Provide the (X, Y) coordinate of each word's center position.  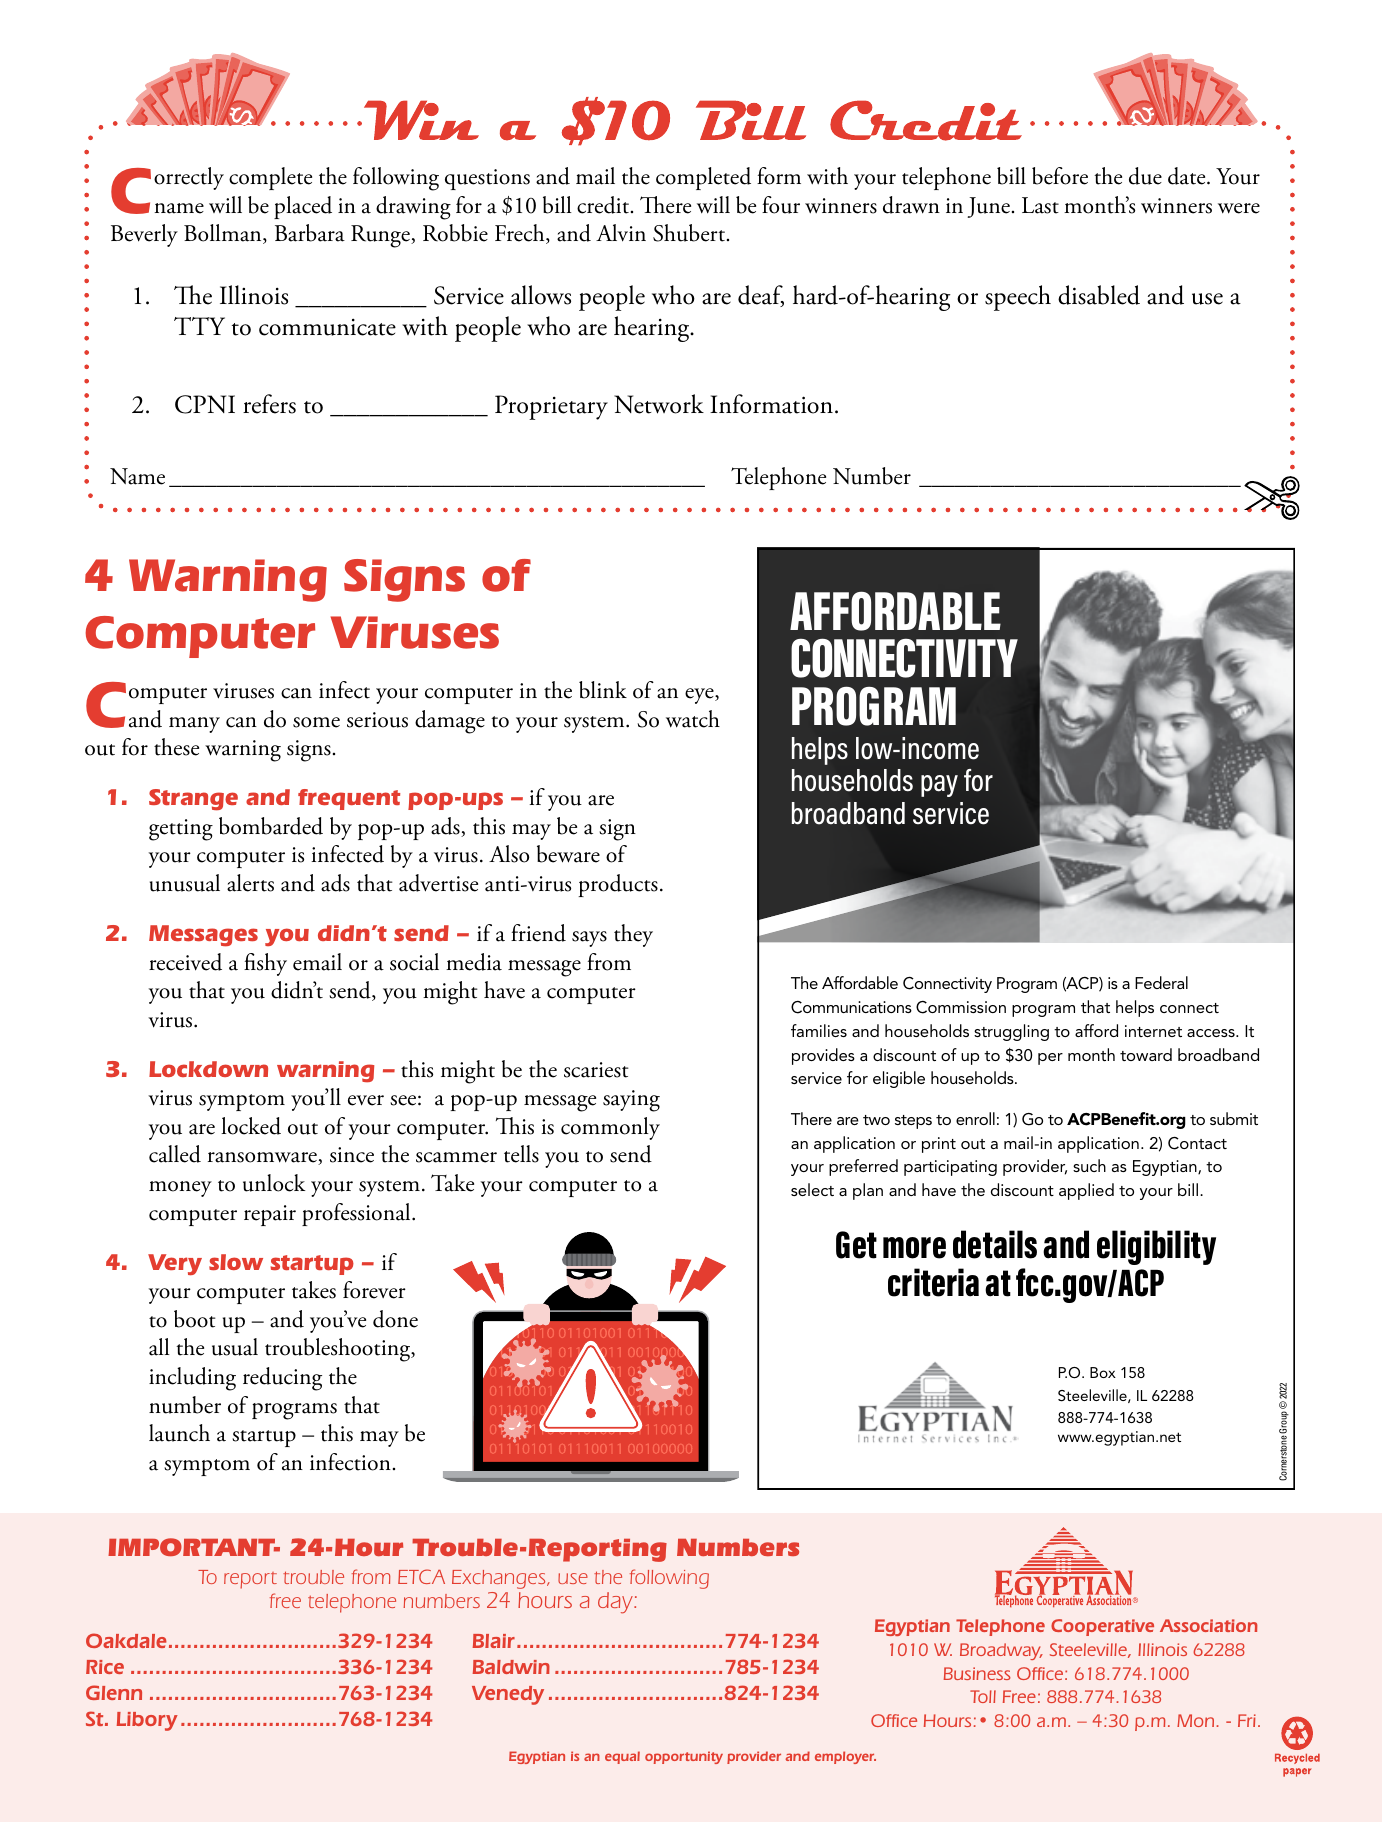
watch (693, 719)
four (781, 205)
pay (939, 786)
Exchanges (500, 1579)
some (316, 722)
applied (1086, 1191)
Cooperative (1102, 1627)
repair (270, 1215)
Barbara (310, 233)
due (1145, 176)
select (812, 1189)
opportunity (684, 1757)
